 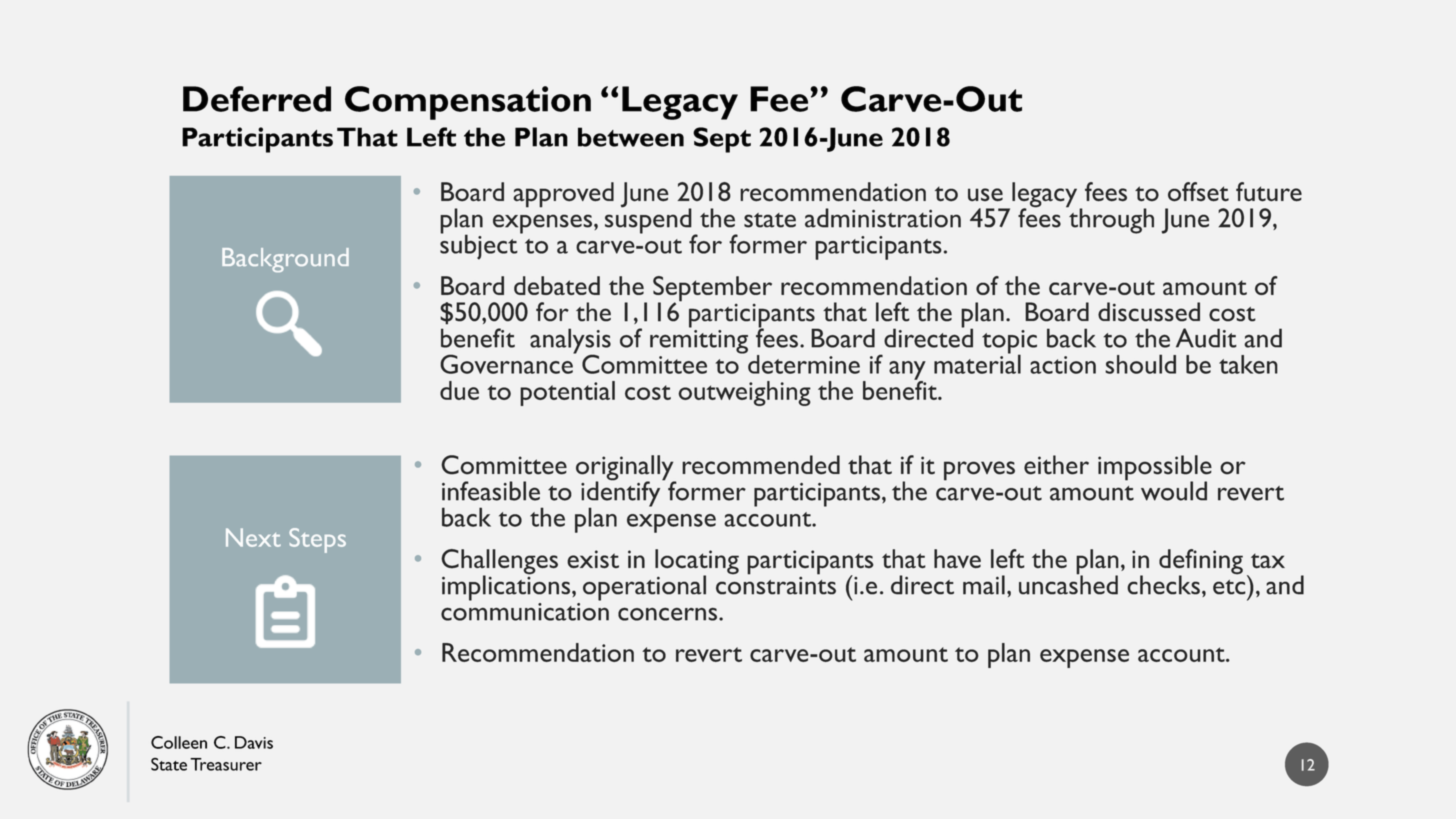 I want to click on Deferred, so click(x=257, y=99).
